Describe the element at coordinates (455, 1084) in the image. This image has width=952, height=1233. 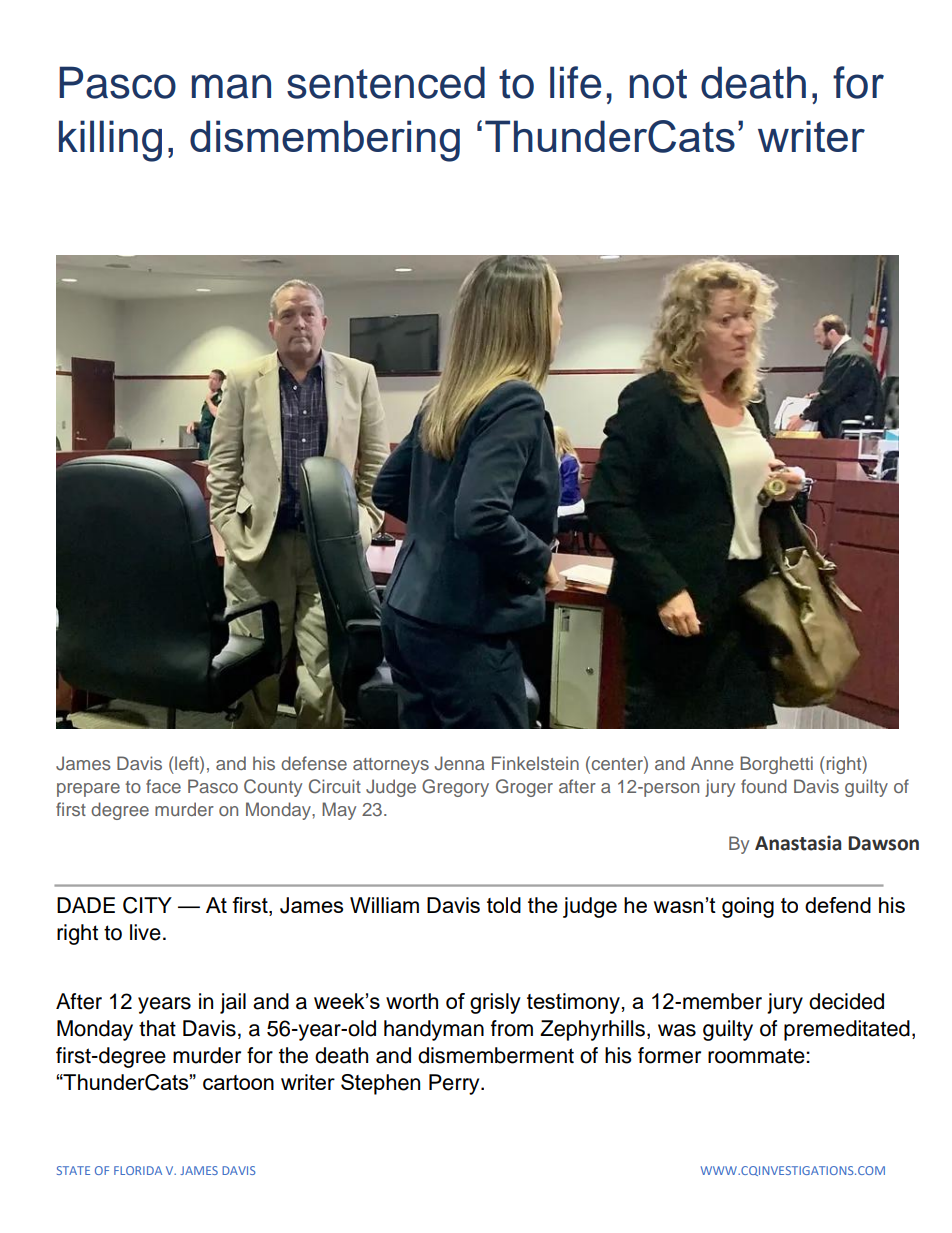
I see `Perry` at that location.
